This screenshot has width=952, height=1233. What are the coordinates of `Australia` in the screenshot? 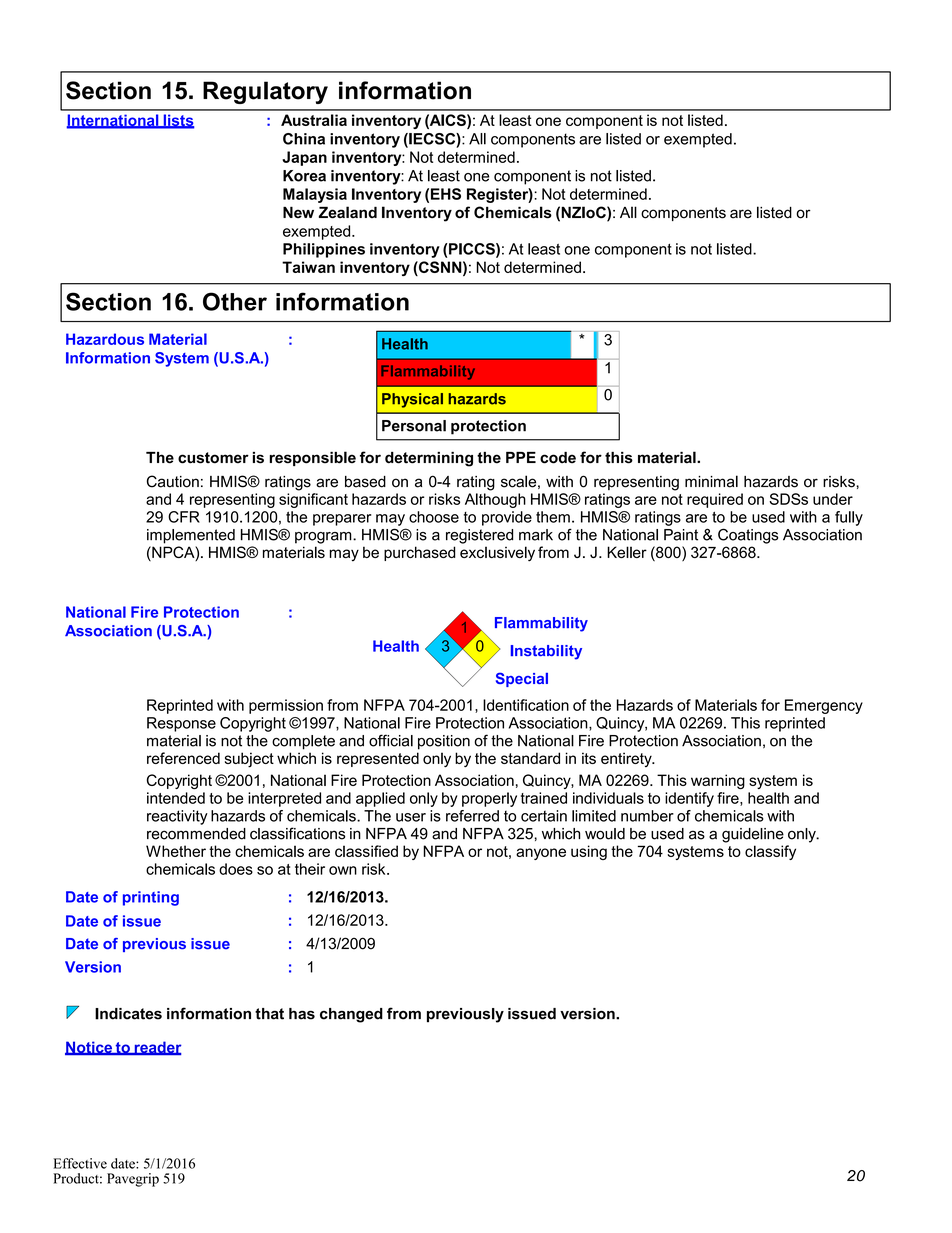 It's located at (314, 120).
